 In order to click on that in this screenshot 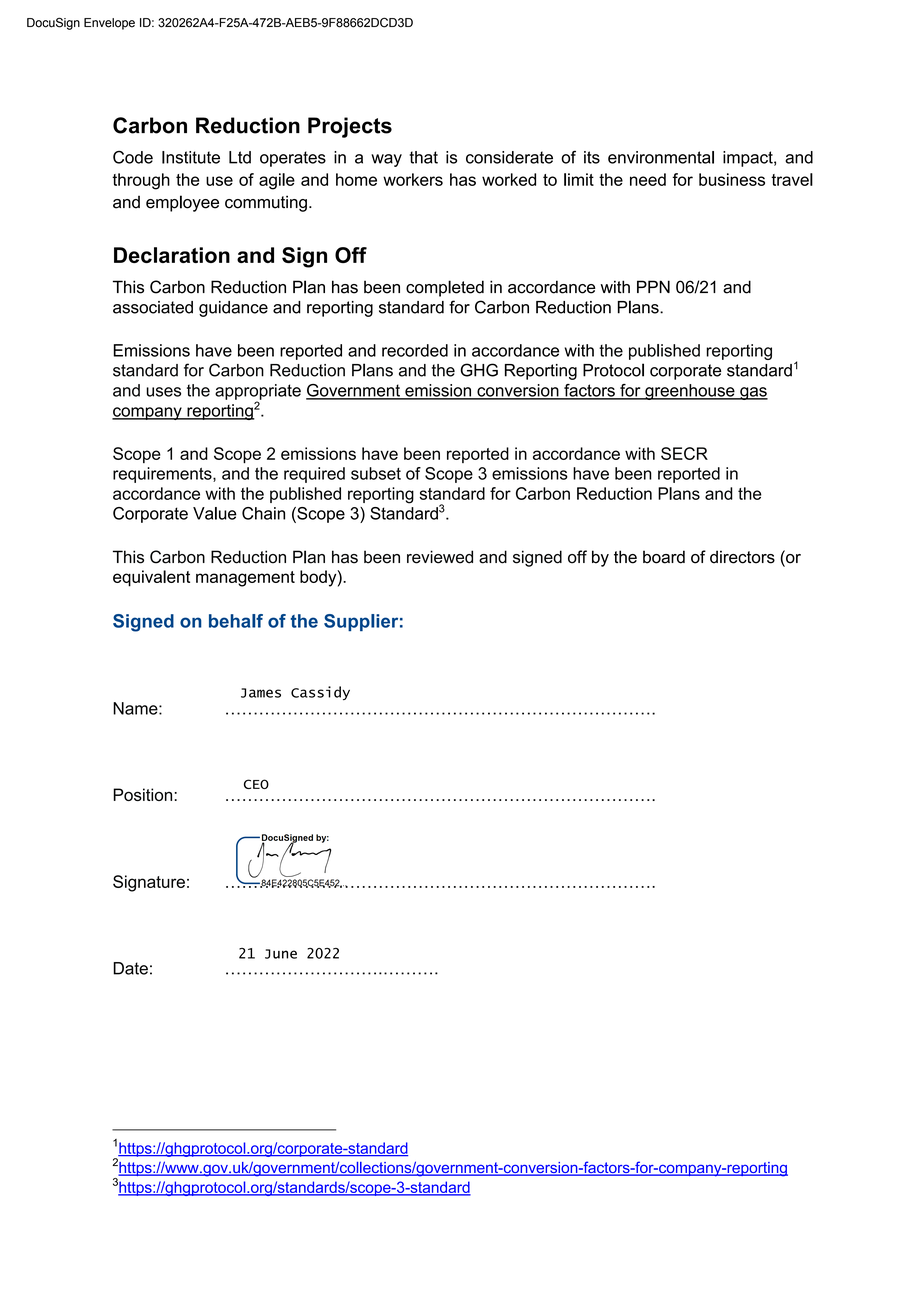, I will do `click(424, 157)`.
